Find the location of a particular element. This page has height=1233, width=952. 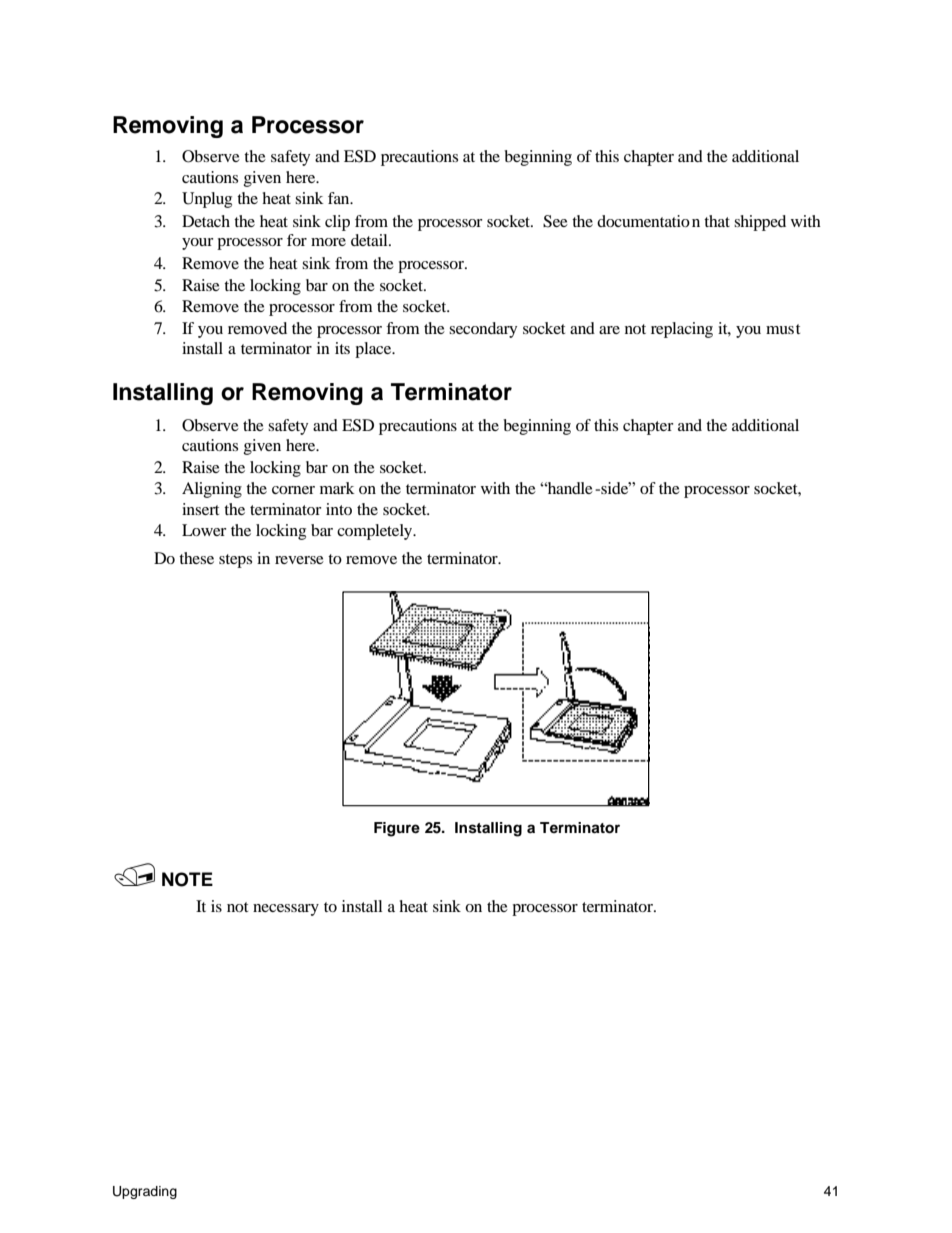

Lower is located at coordinates (204, 530).
